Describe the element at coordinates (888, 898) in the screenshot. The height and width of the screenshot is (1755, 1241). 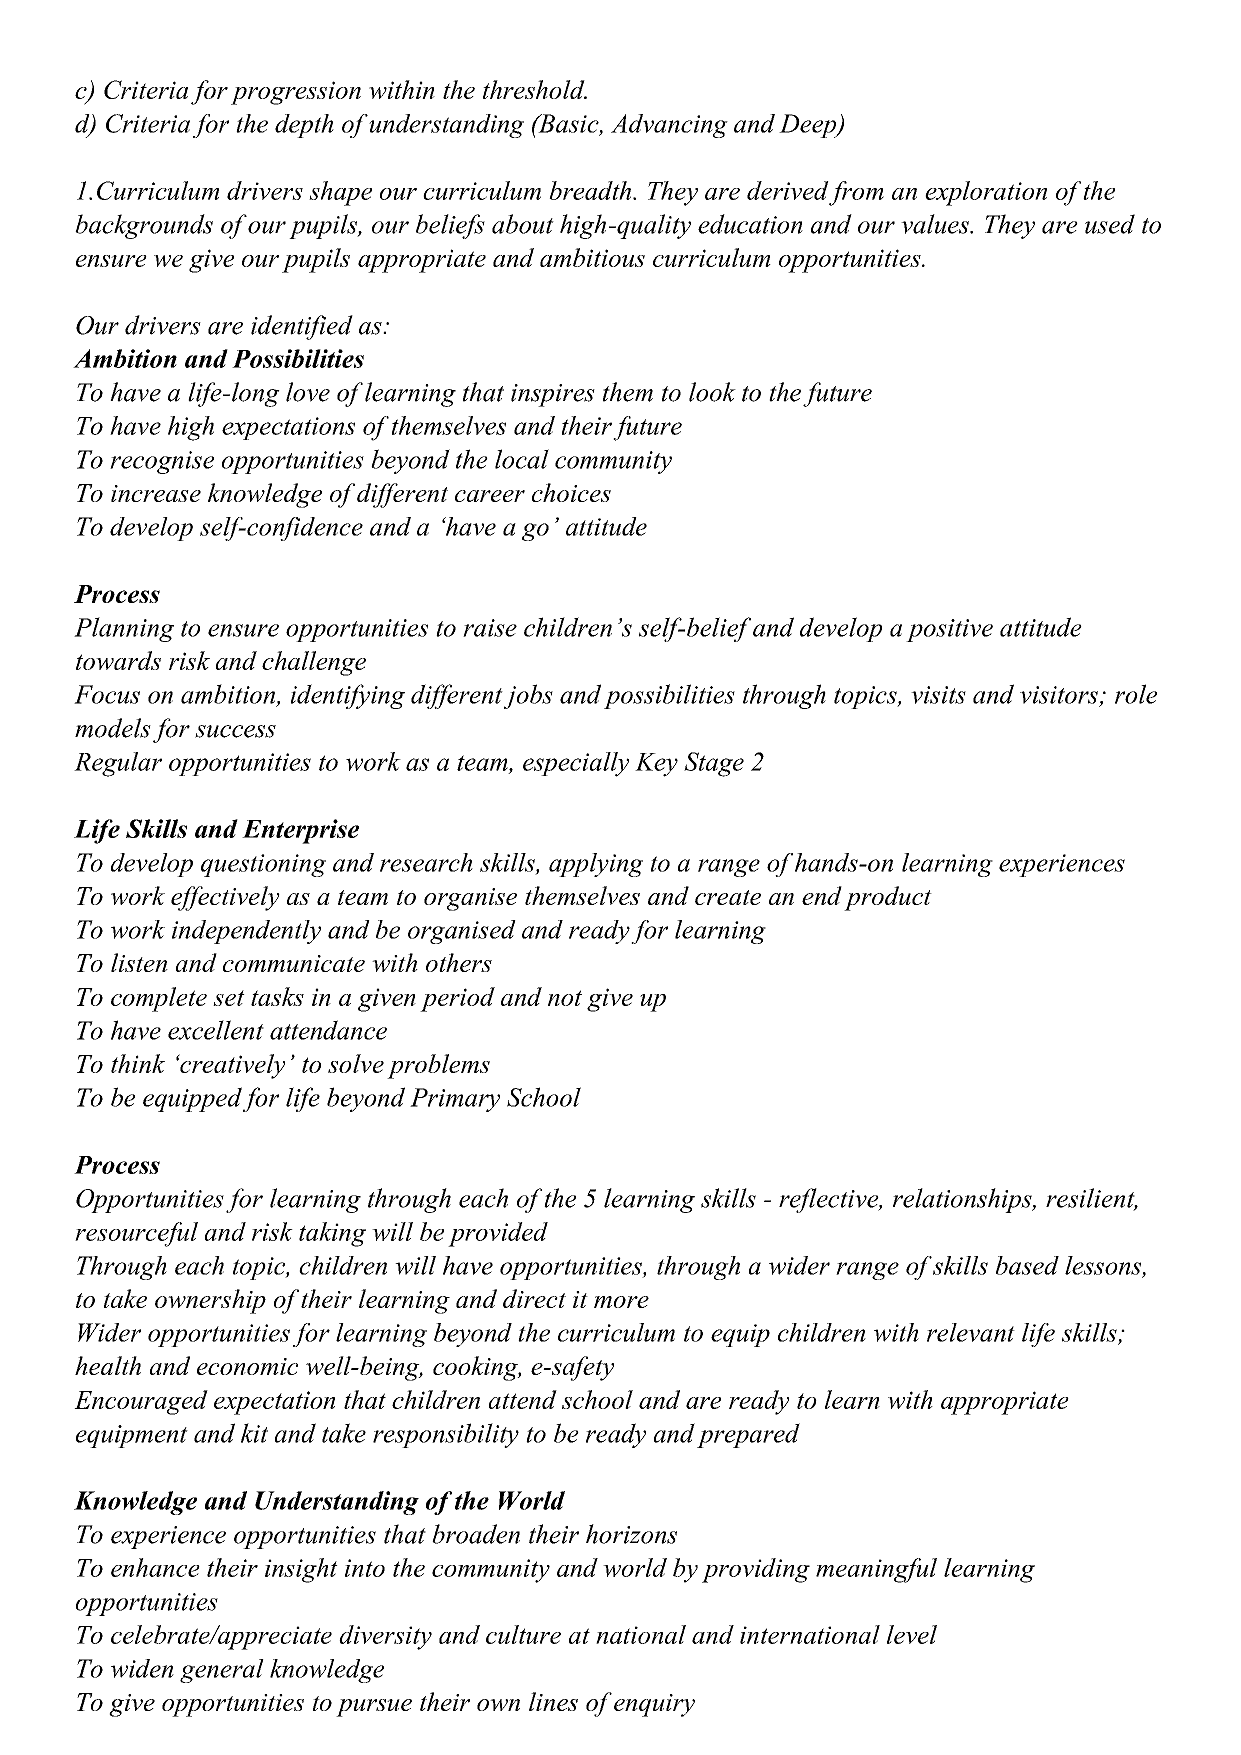
I see `product` at that location.
